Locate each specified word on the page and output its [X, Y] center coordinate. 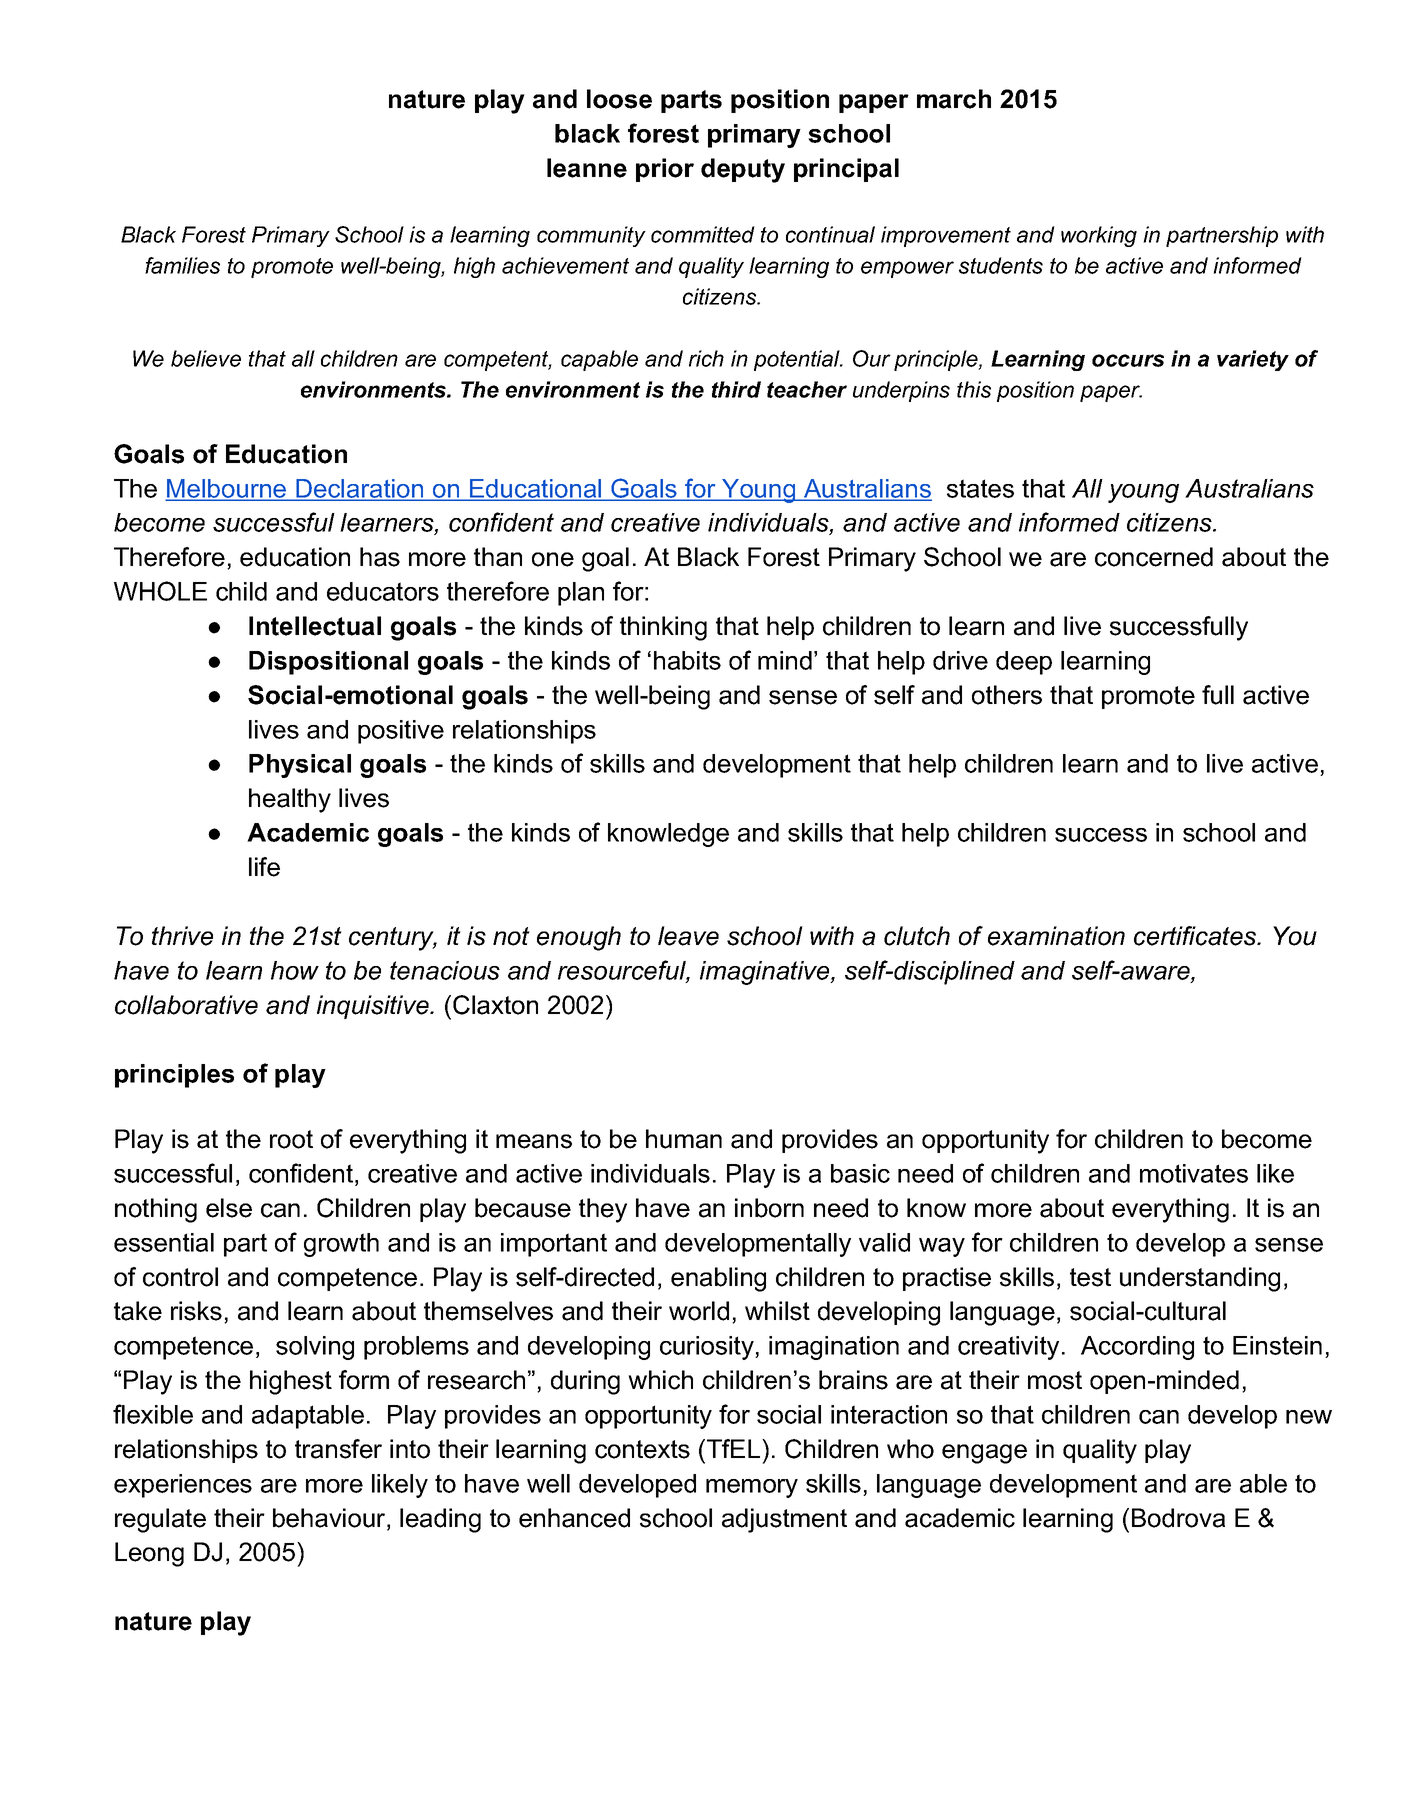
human [684, 1139]
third [736, 389]
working [1099, 236]
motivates [1194, 1173]
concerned [1154, 557]
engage [984, 1454]
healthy [290, 800]
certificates [1196, 936]
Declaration [360, 489]
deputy [743, 170]
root [291, 1139]
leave [688, 936]
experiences [183, 1486]
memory [752, 1488]
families [182, 265]
